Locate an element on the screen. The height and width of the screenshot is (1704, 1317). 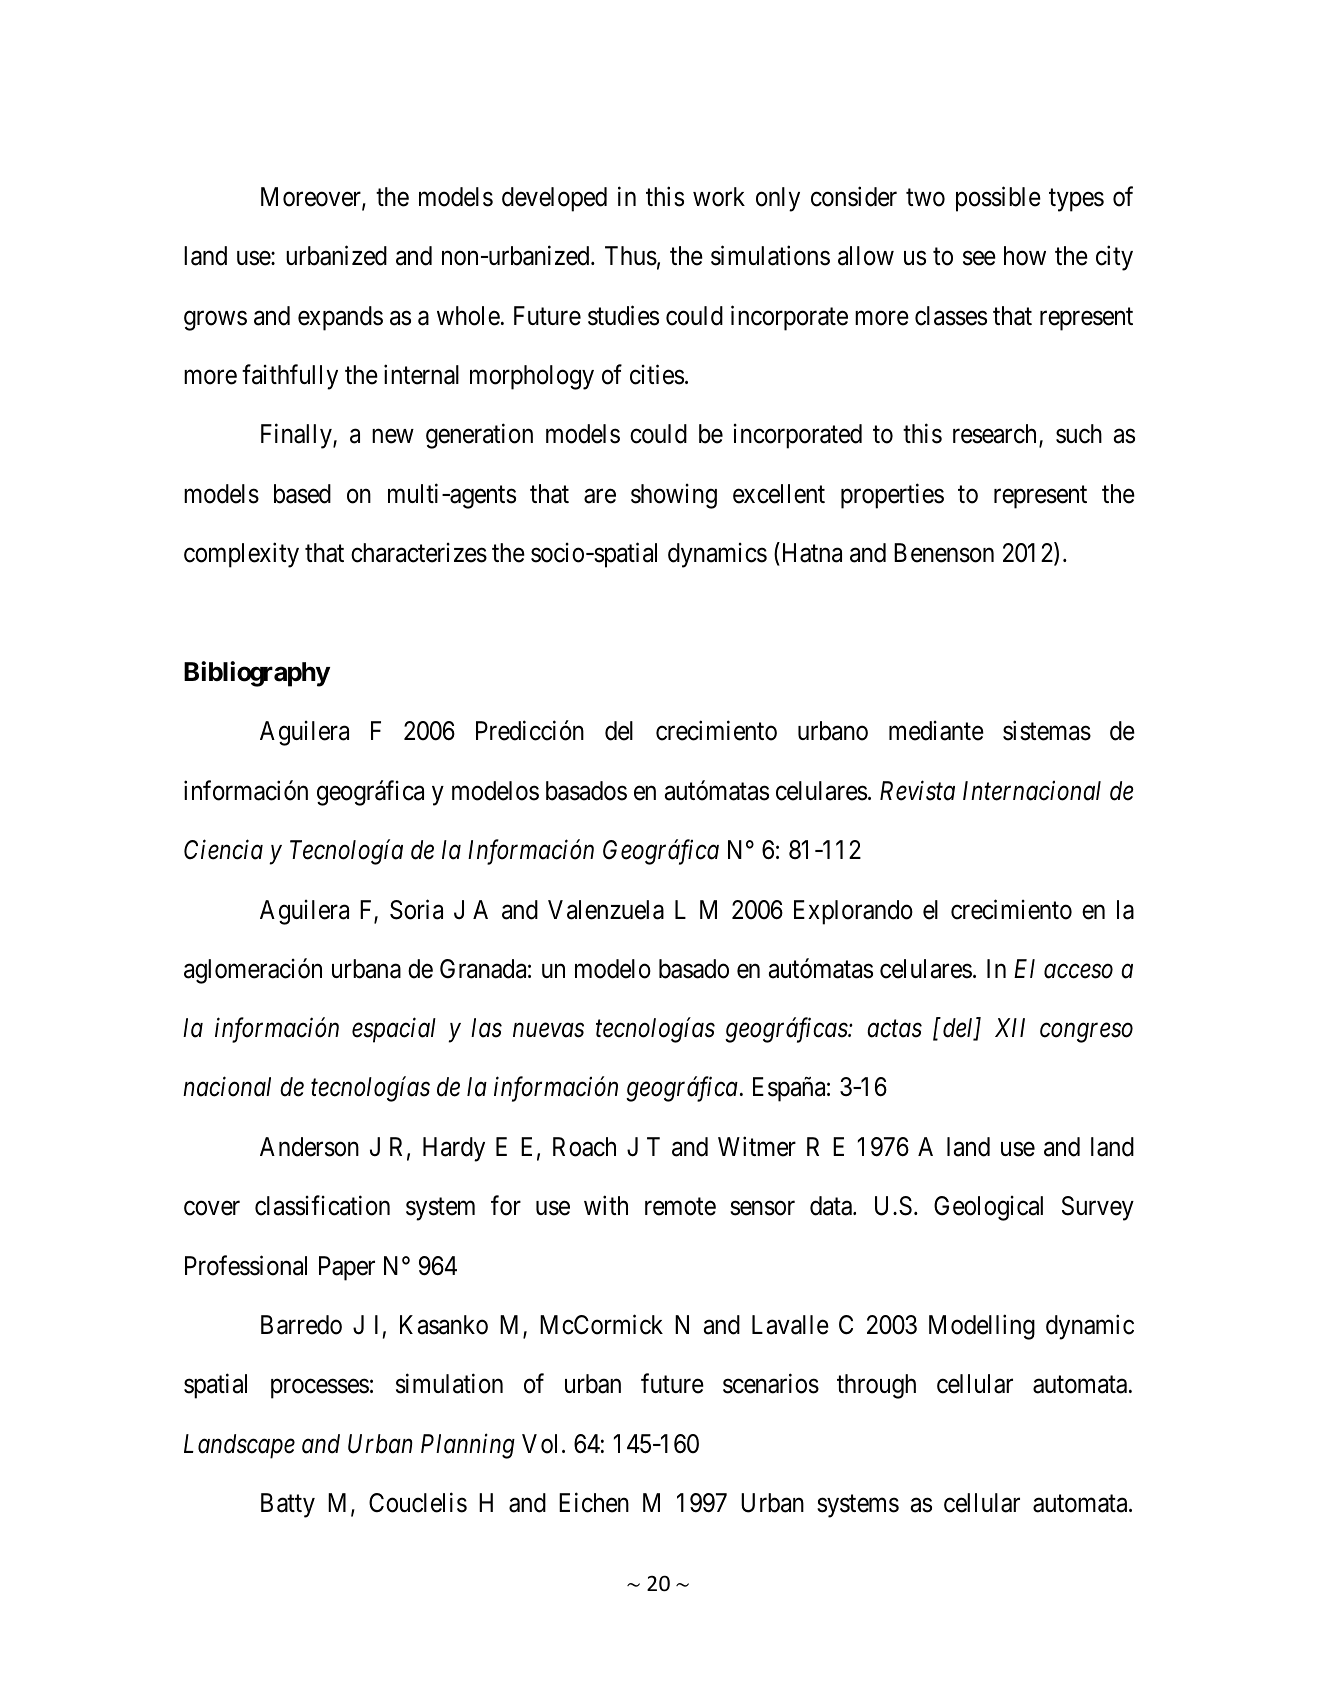
Thus is located at coordinates (631, 256).
